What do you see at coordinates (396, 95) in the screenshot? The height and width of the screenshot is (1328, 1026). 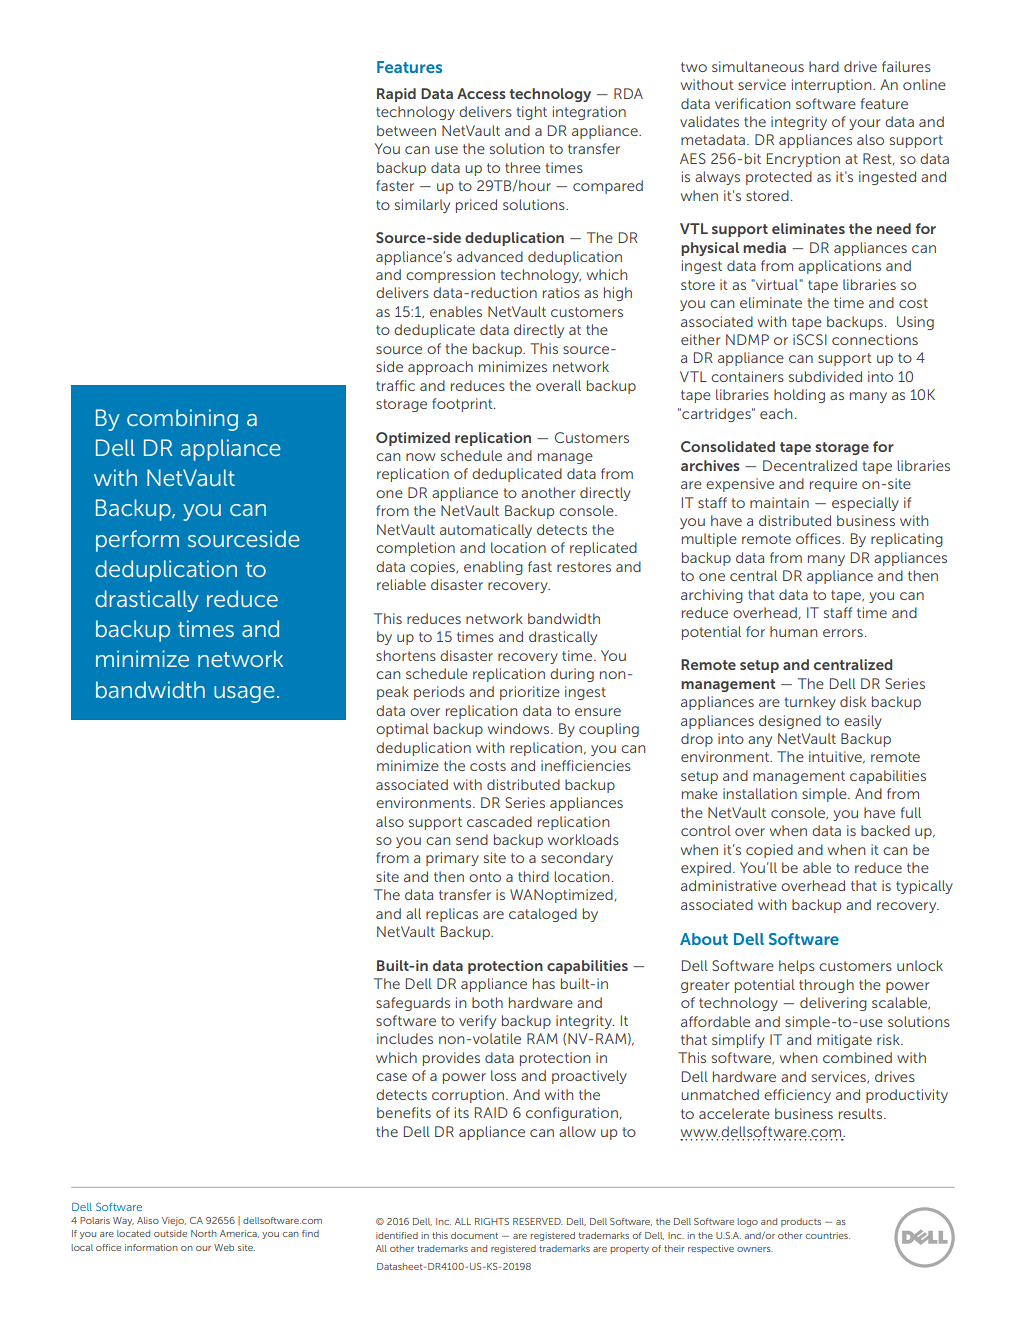 I see `Rapid` at bounding box center [396, 95].
